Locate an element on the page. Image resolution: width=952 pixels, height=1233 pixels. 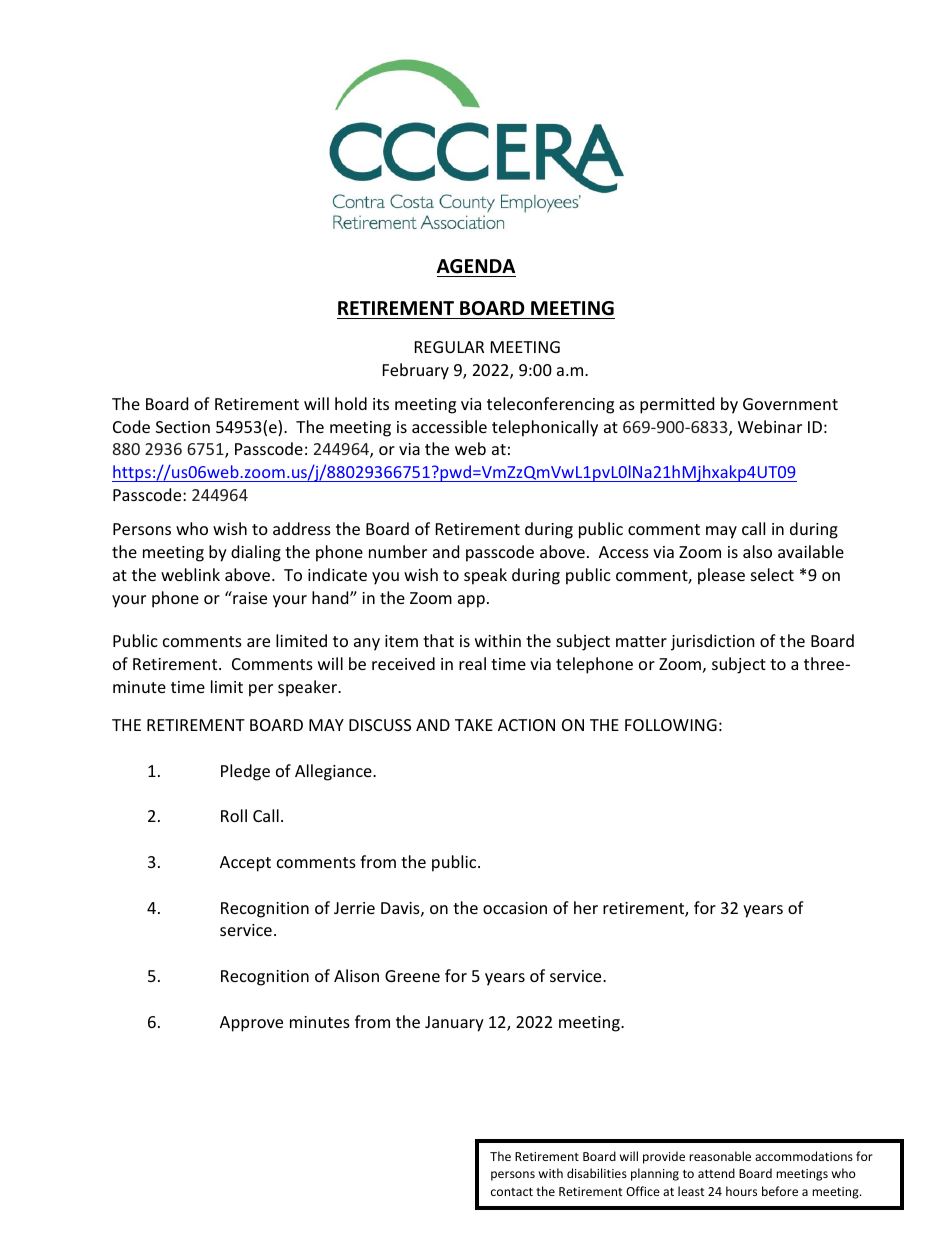
Accept is located at coordinates (245, 864).
